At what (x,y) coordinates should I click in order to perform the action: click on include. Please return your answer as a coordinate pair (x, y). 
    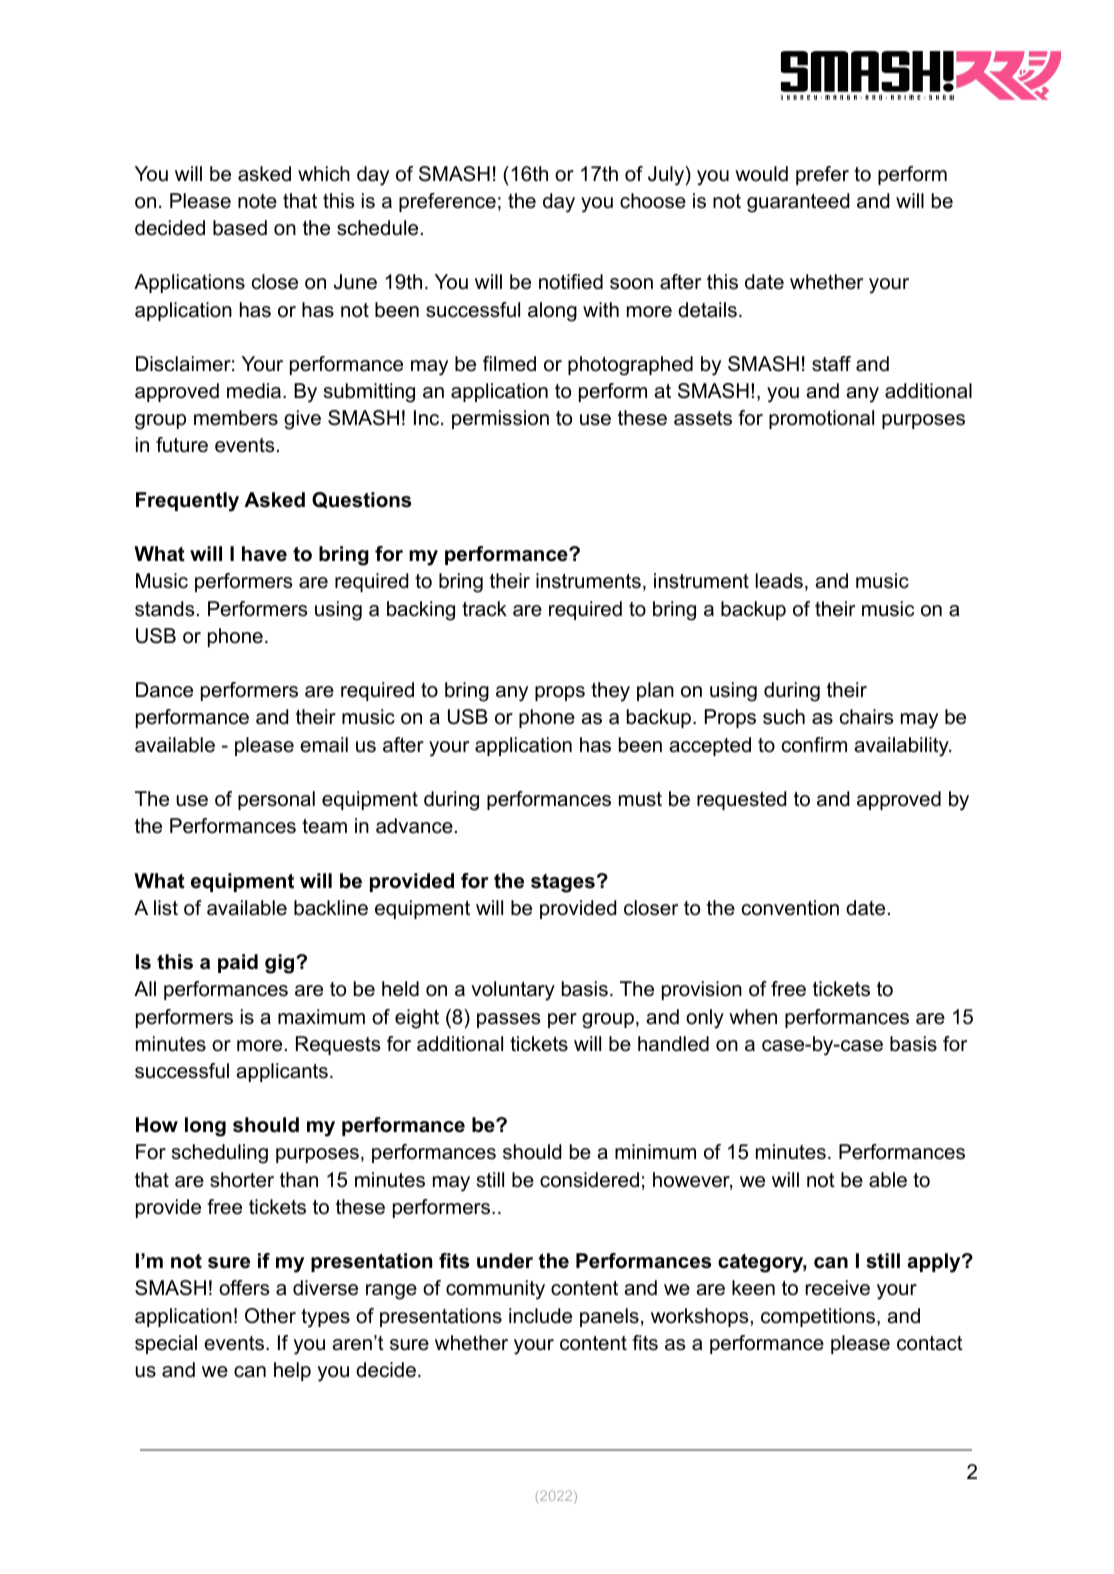
    Looking at the image, I should click on (540, 1316).
